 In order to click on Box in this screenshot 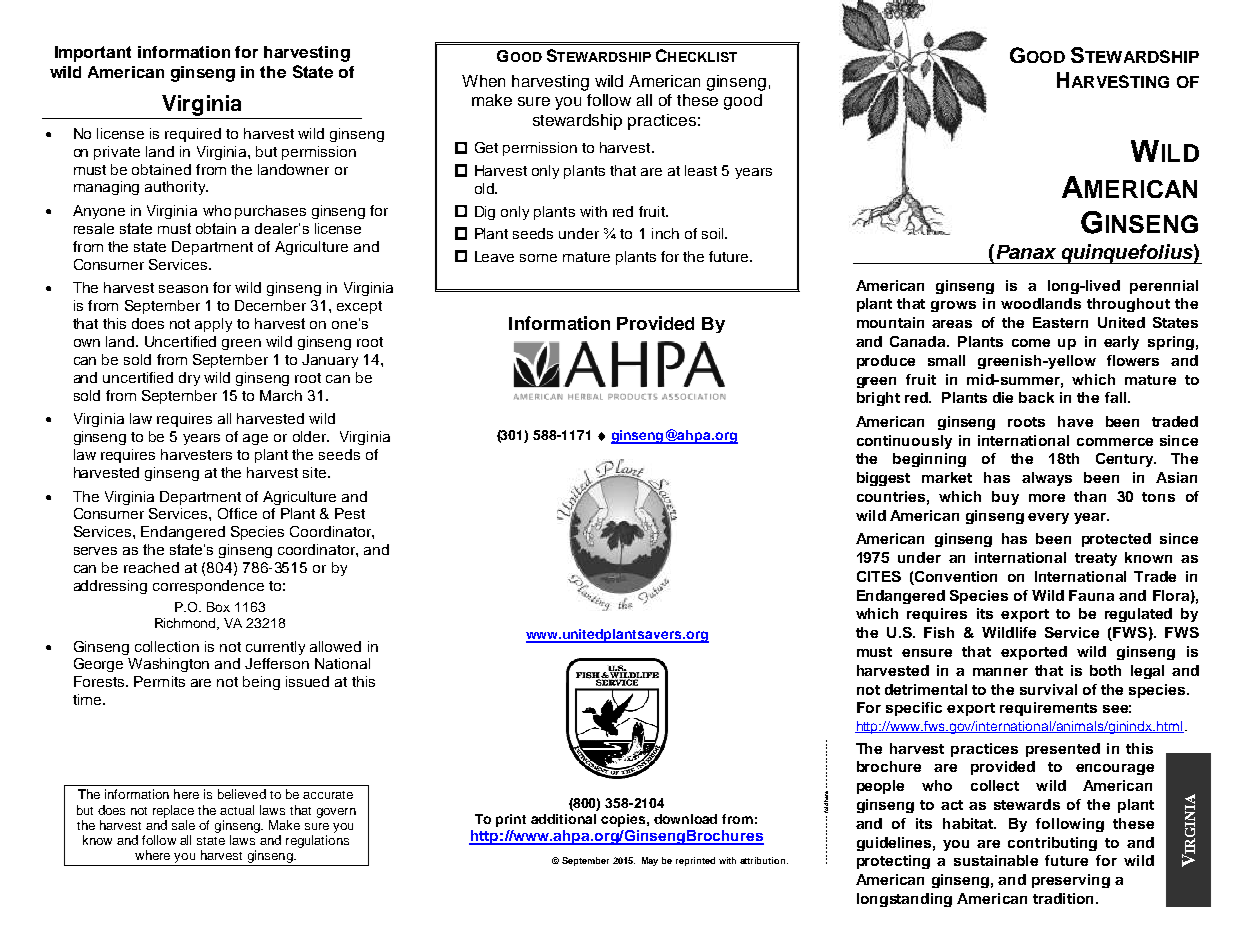, I will do `click(218, 607)`.
